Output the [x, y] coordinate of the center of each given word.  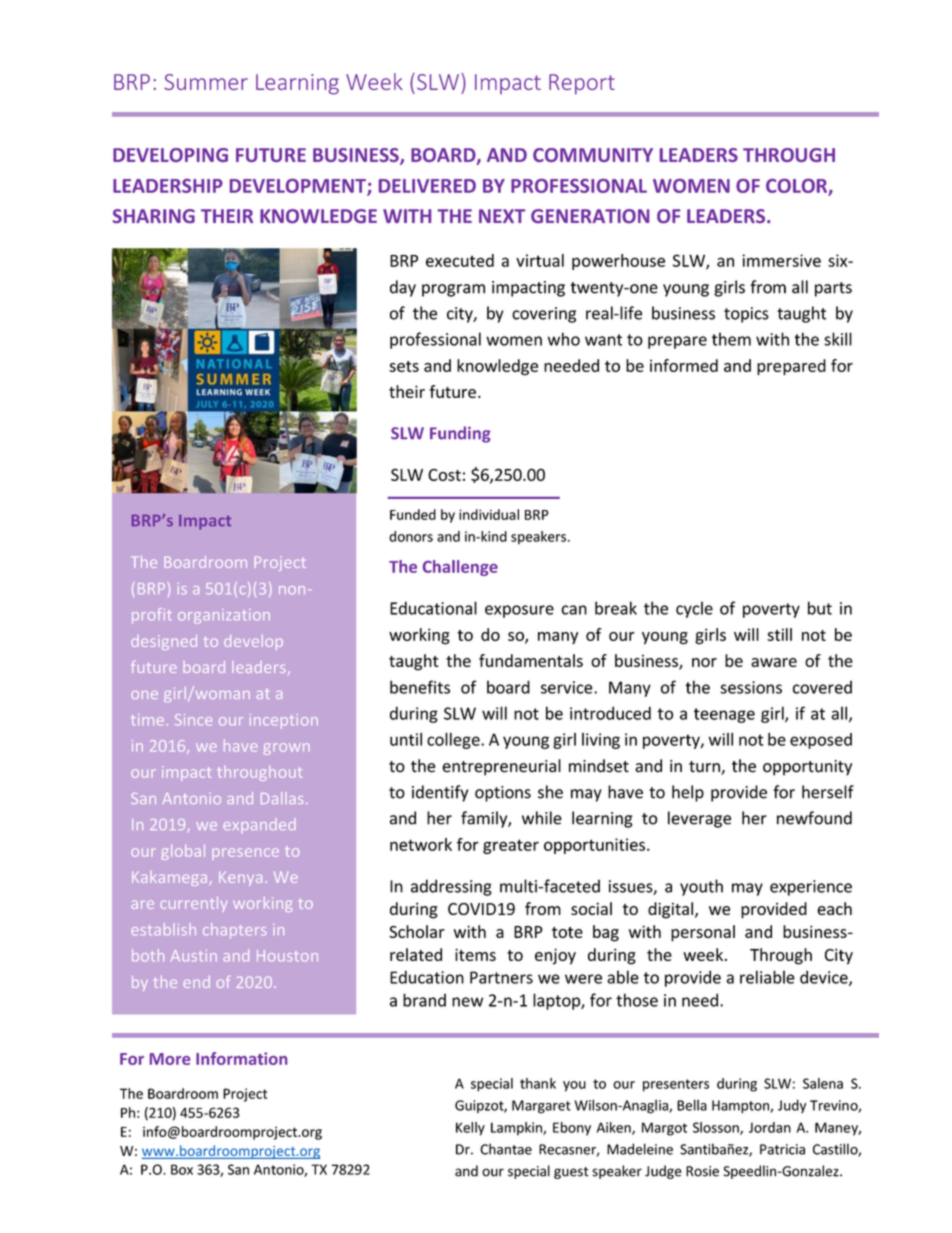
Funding [460, 434]
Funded [413, 514]
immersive [781, 260]
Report [582, 84]
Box [182, 1169]
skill [838, 339]
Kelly [470, 1129]
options [503, 794]
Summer [206, 82]
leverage [699, 819]
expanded [259, 825]
